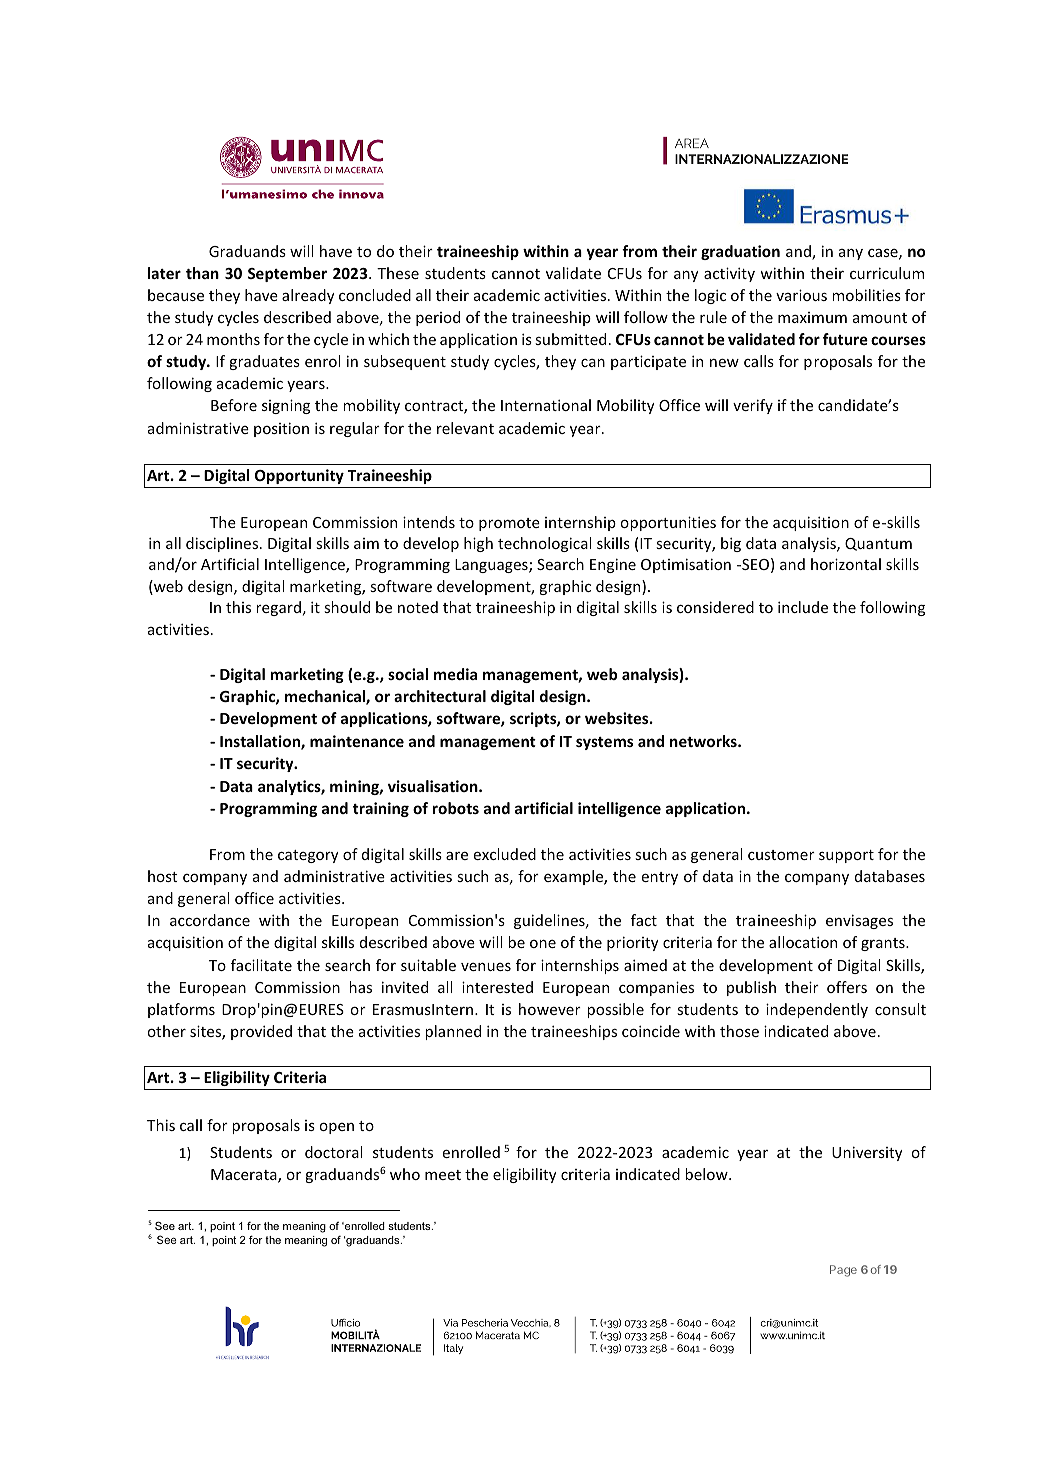 This screenshot has width=1038, height=1469. Describe the element at coordinates (817, 1010) in the screenshot. I see `independently` at that location.
